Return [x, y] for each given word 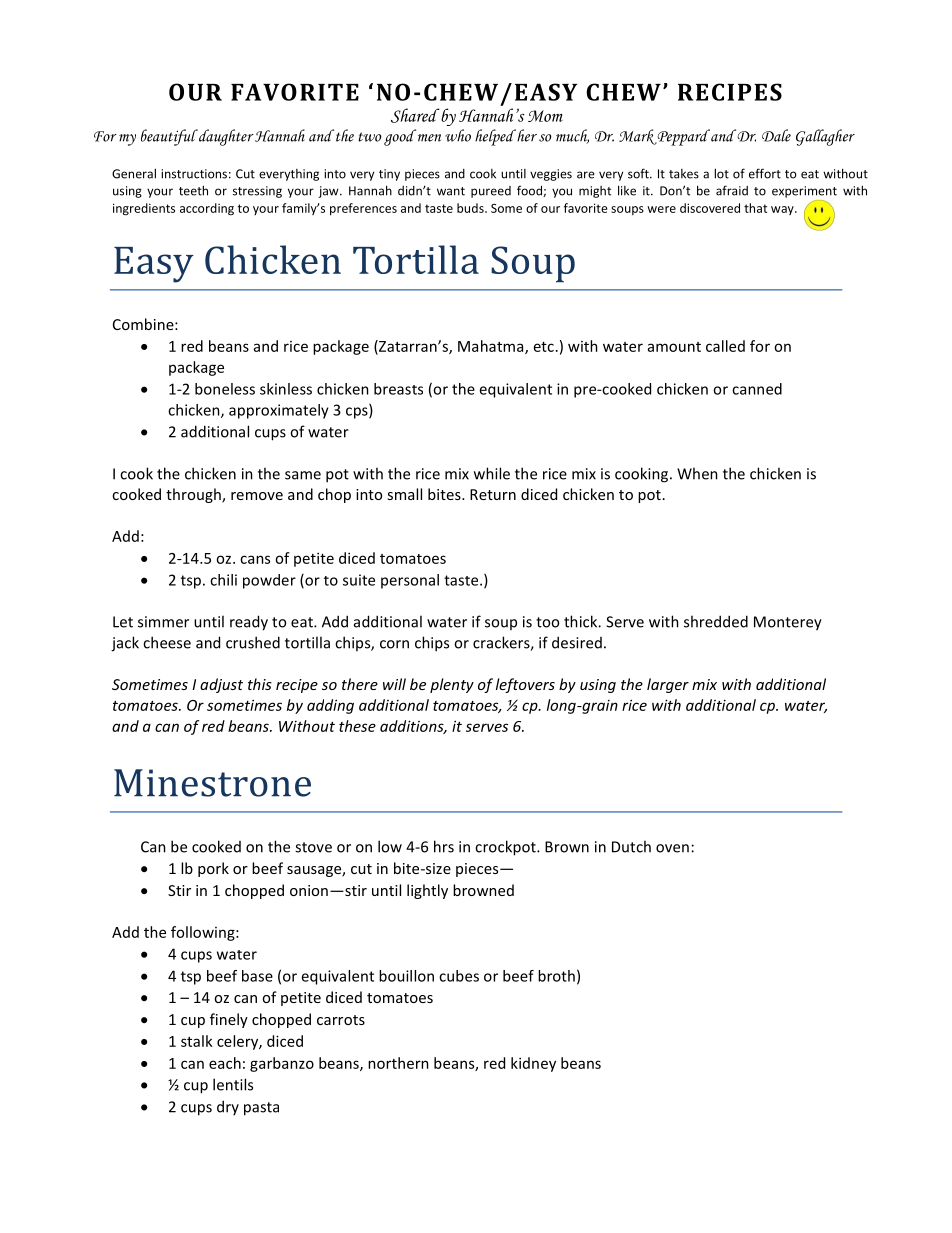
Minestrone [212, 783]
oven [672, 848]
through [194, 495]
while [492, 473]
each [225, 1063]
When [697, 473]
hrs [444, 846]
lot [721, 173]
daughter [225, 137]
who [458, 135]
